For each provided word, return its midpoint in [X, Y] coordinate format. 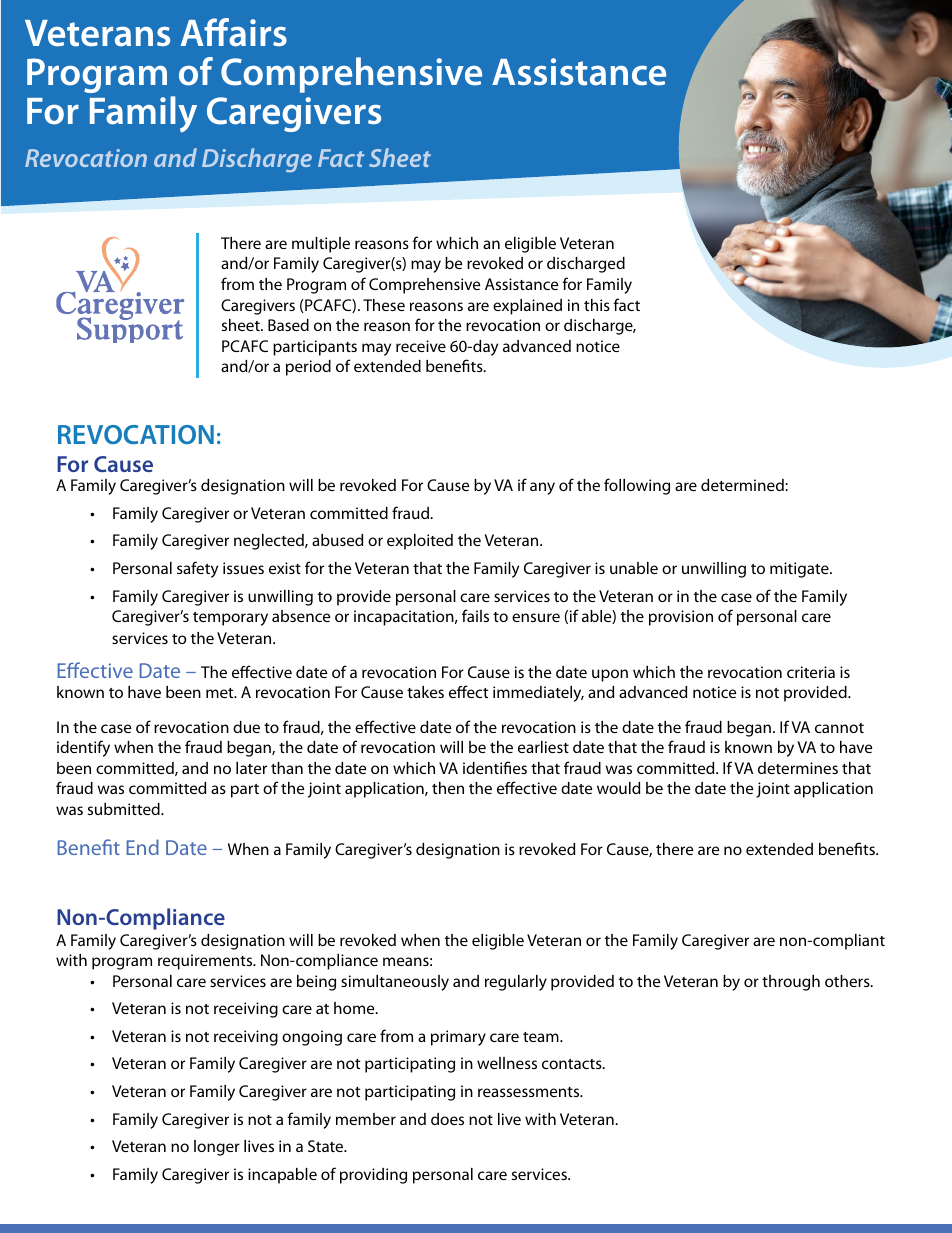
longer [217, 1148]
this [597, 305]
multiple [321, 245]
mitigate [800, 570]
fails [475, 615]
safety [197, 569]
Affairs [234, 32]
